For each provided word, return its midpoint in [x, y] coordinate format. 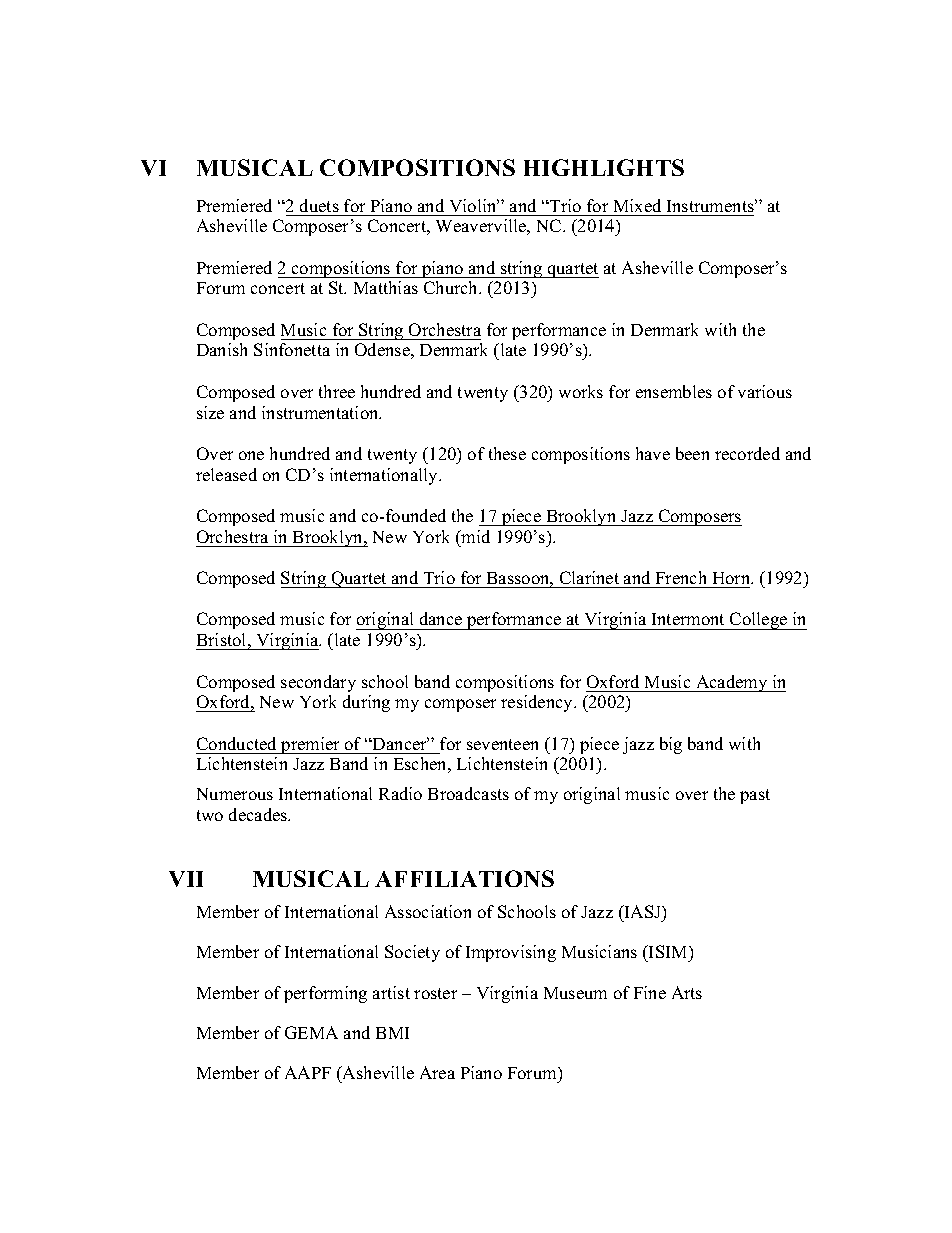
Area [437, 1072]
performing [325, 994]
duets [319, 205]
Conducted [236, 743]
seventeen [502, 744]
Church [452, 287]
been [692, 453]
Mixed [637, 205]
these [507, 453]
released [226, 474]
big [671, 745]
